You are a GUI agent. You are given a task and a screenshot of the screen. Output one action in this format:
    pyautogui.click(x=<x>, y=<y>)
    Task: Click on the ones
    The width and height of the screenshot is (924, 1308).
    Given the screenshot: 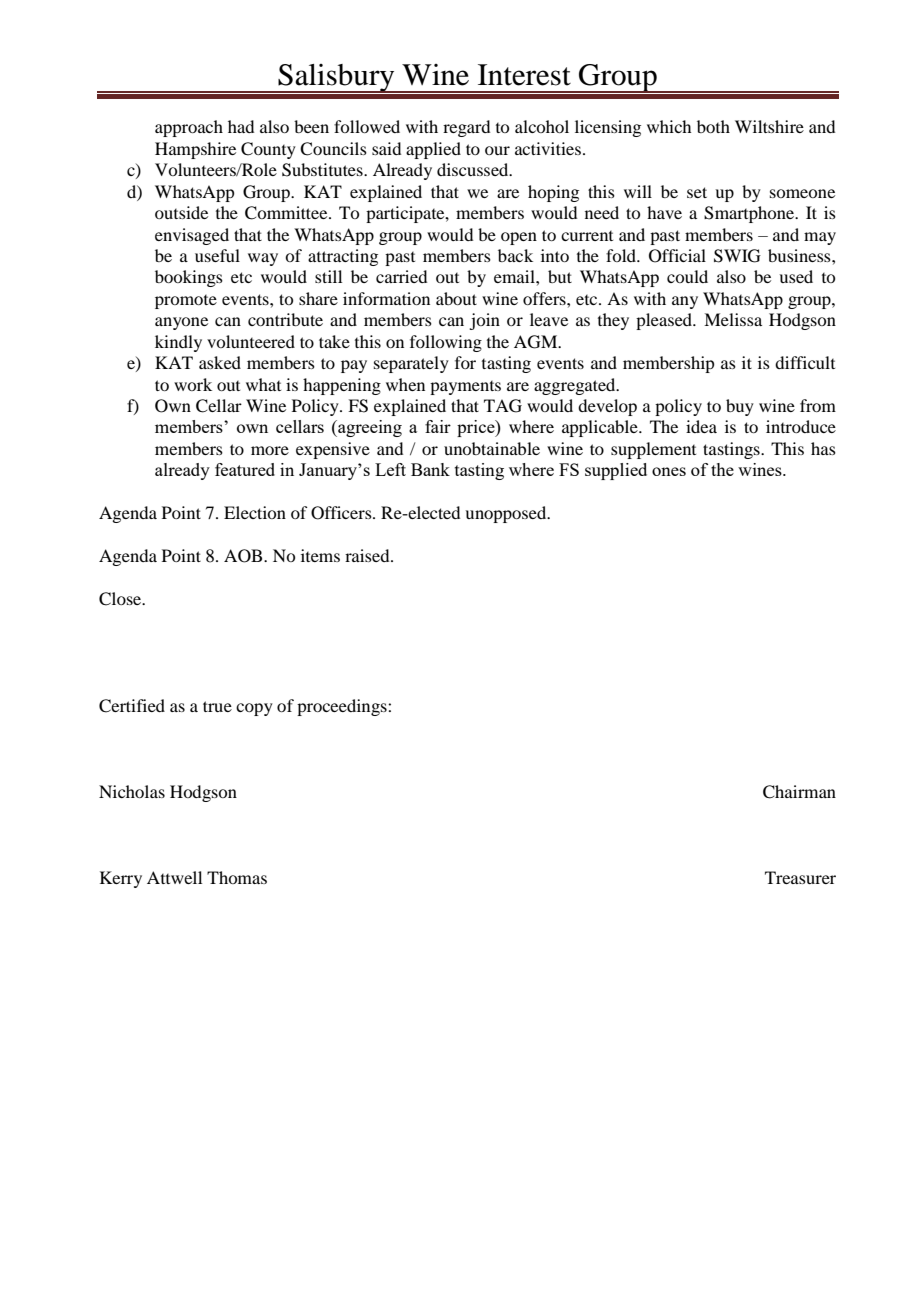 What is the action you would take?
    pyautogui.click(x=669, y=471)
